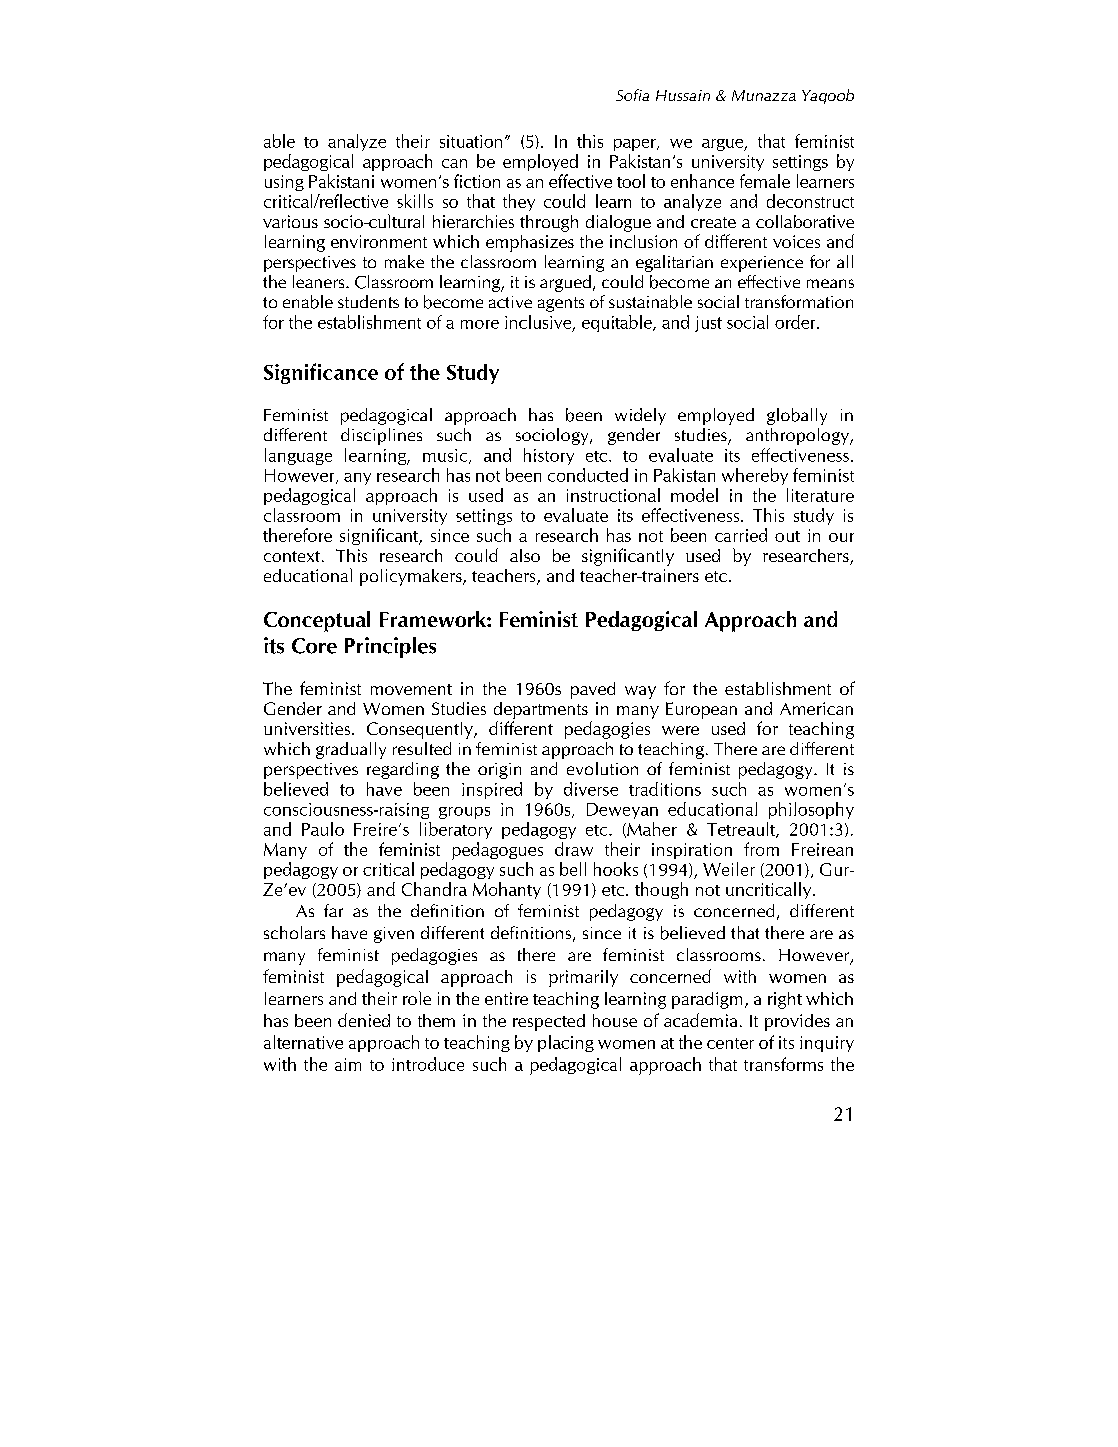 Image resolution: width=1118 pixels, height=1447 pixels. What do you see at coordinates (284, 183) in the image?
I see `using` at bounding box center [284, 183].
